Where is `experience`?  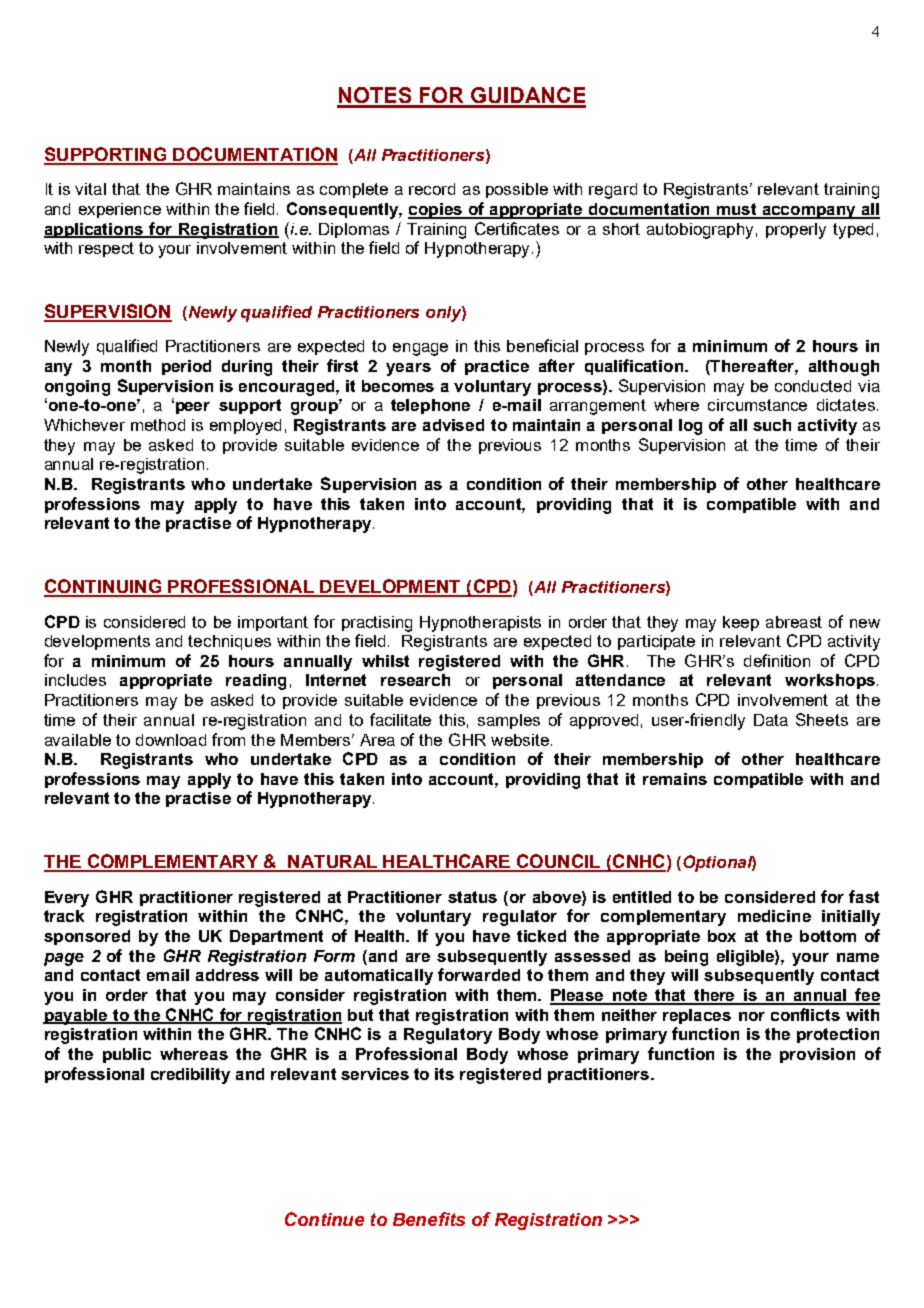
experience is located at coordinates (120, 210).
